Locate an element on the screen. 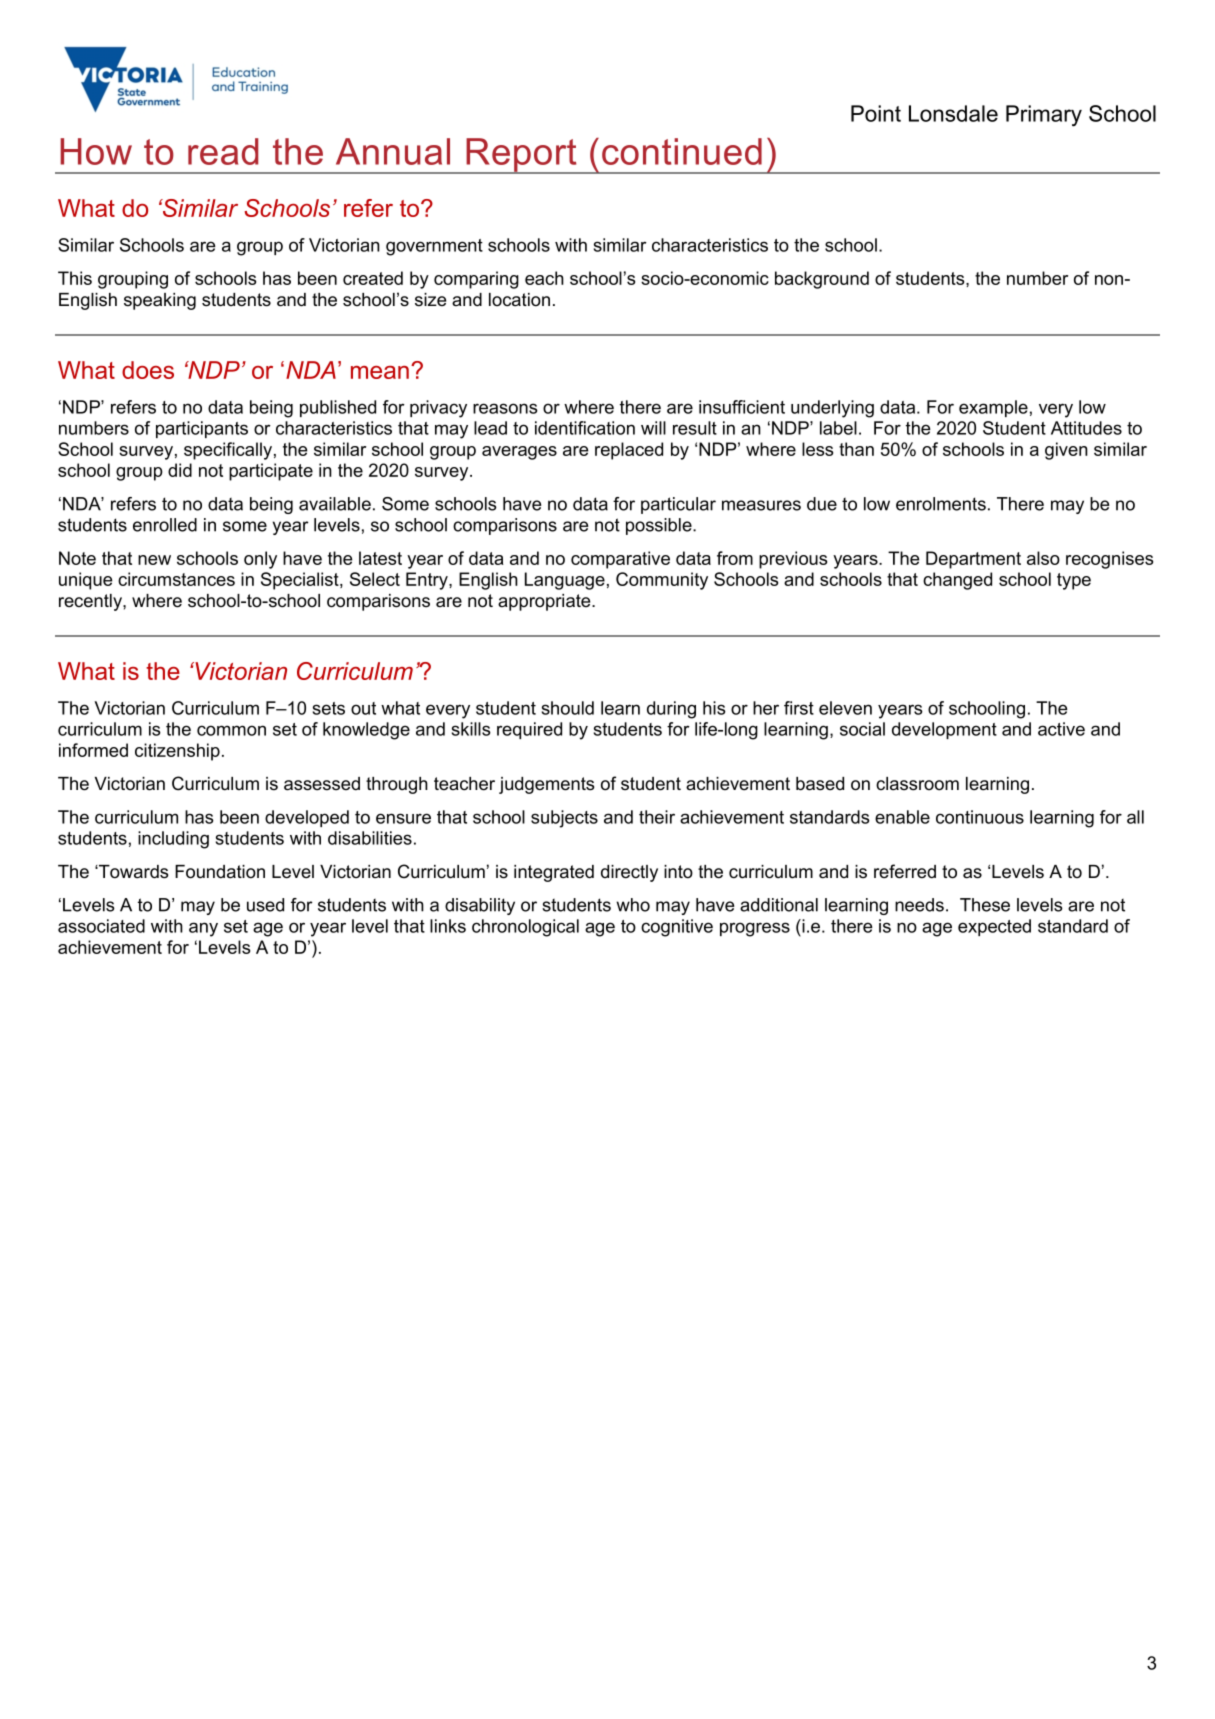 The height and width of the screenshot is (1719, 1215). possible is located at coordinates (660, 526).
